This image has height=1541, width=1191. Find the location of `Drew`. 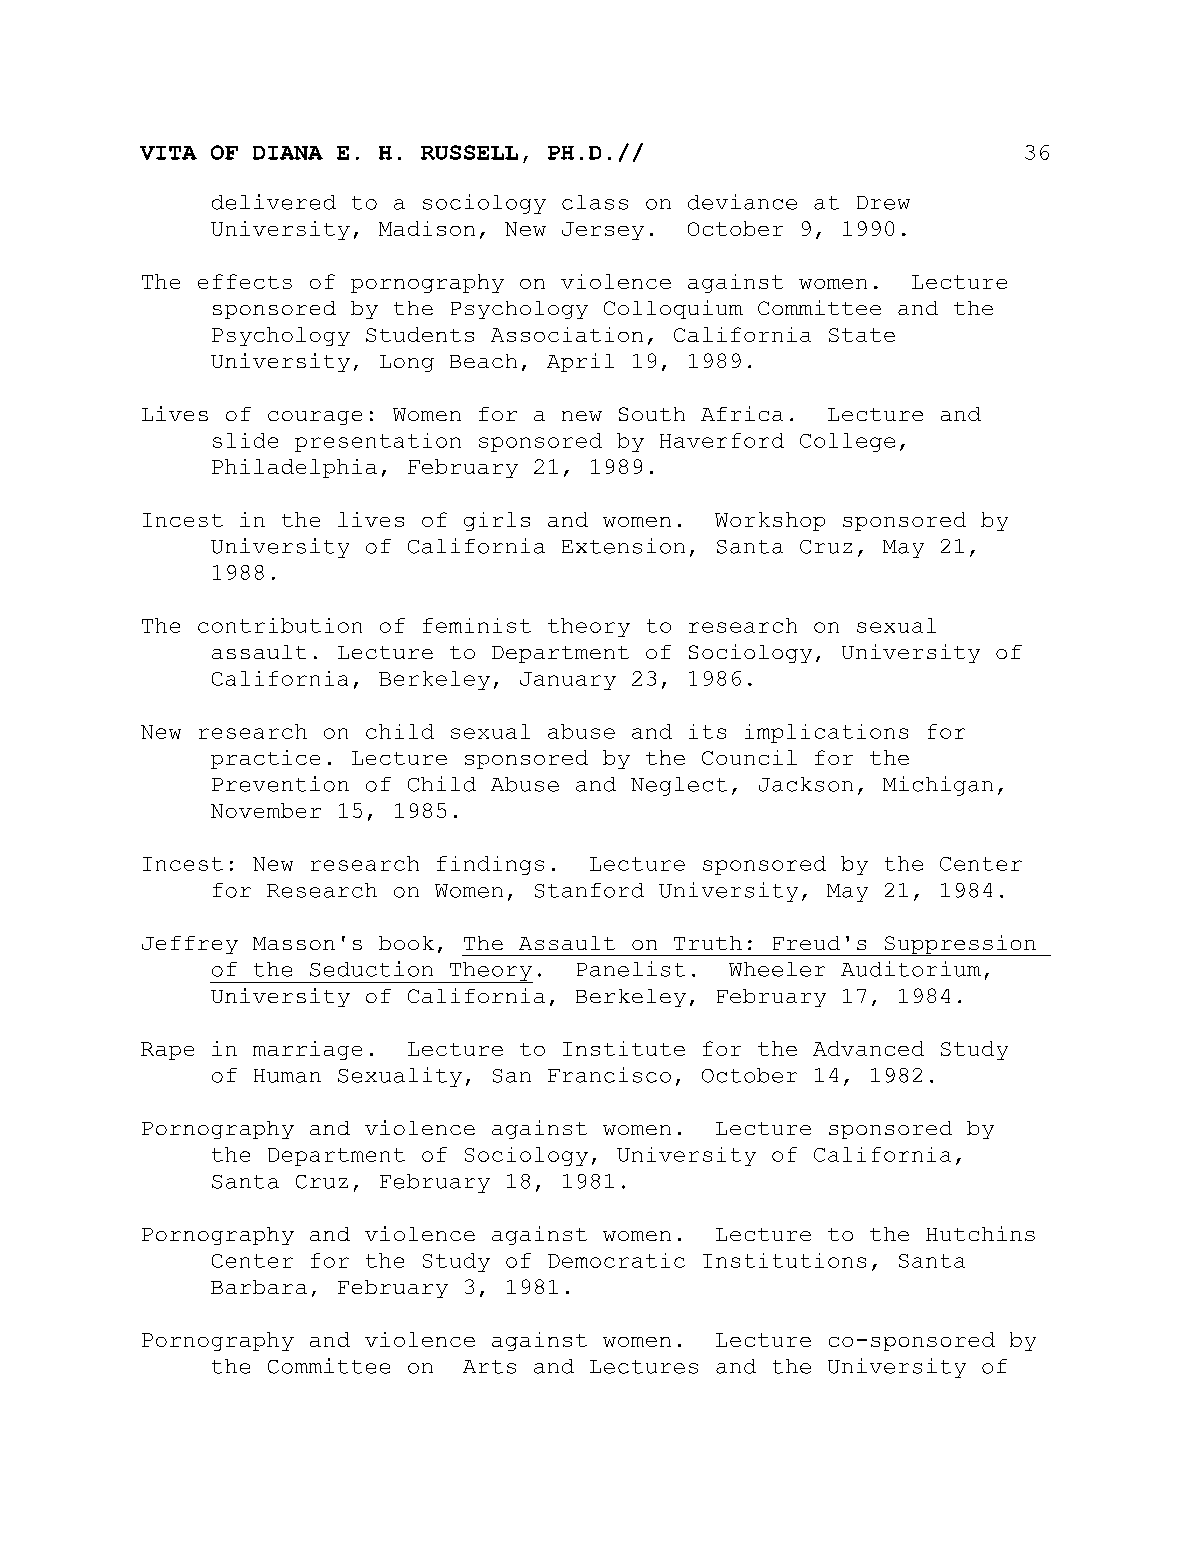

Drew is located at coordinates (883, 203).
